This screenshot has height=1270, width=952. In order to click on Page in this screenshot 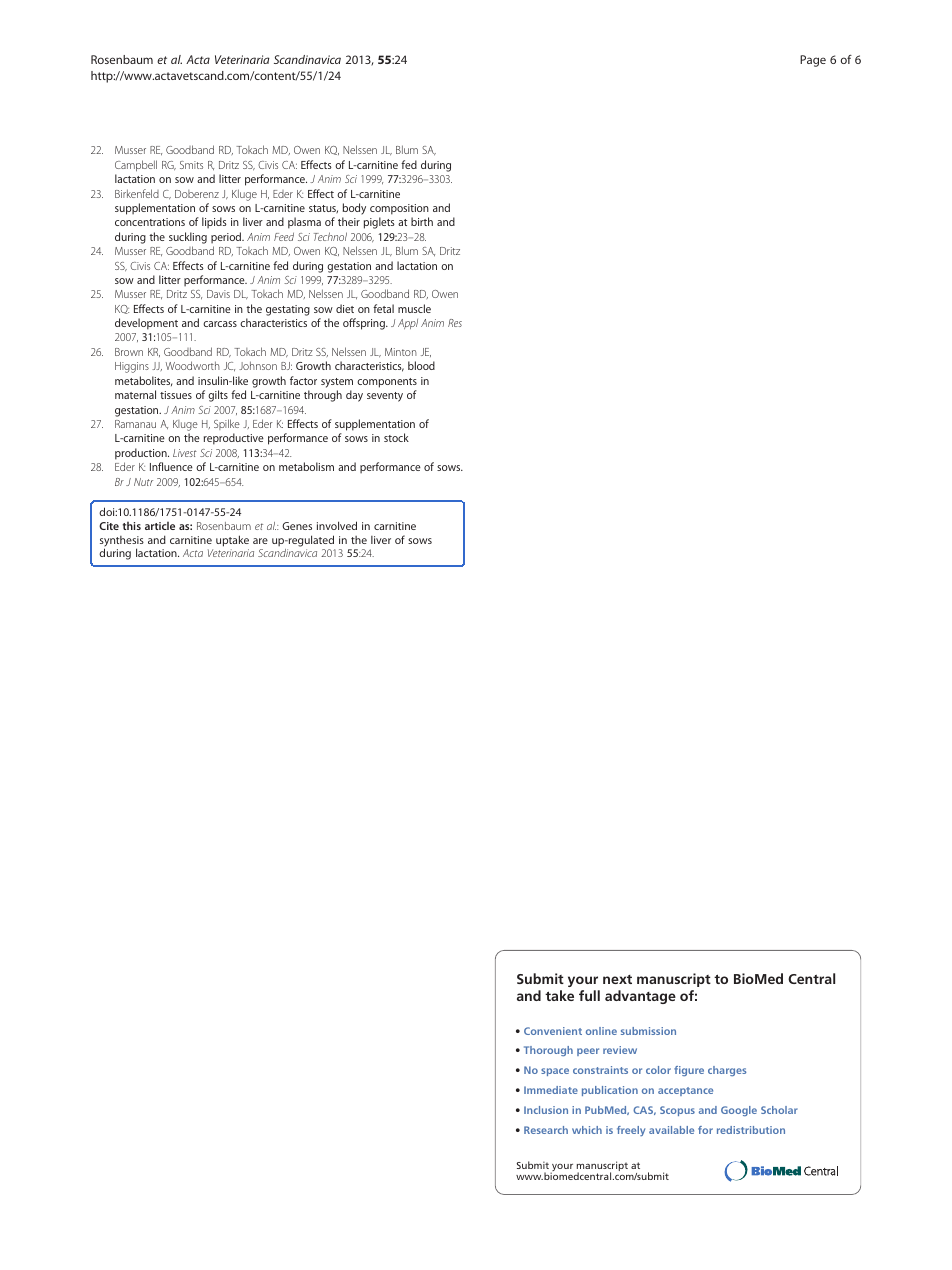, I will do `click(813, 61)`.
